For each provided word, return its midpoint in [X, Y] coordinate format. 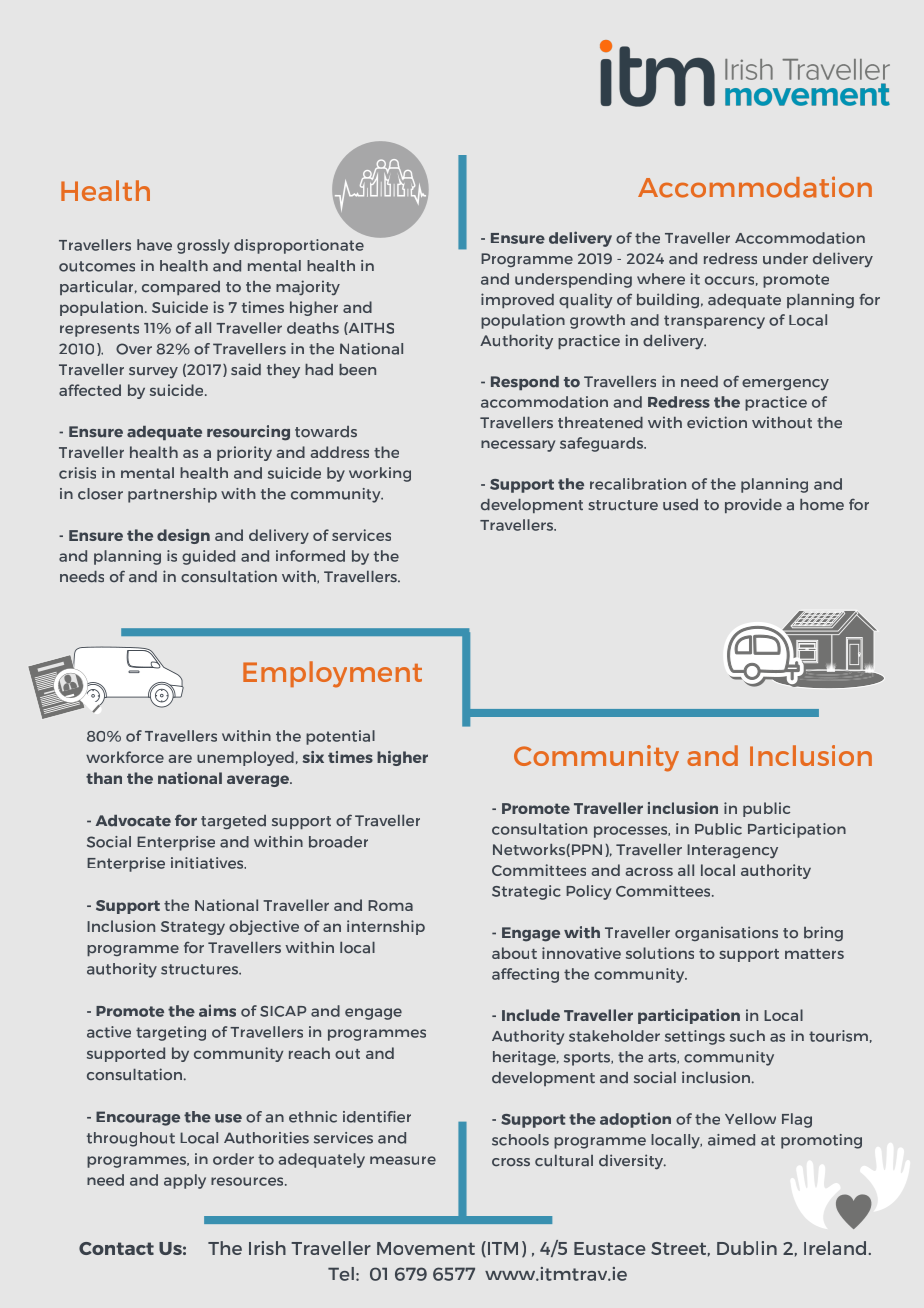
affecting [525, 975]
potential [340, 737]
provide [753, 505]
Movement [426, 1248]
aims [217, 1010]
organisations [726, 933]
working [380, 474]
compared [181, 288]
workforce [125, 757]
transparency [714, 322]
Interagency [732, 851]
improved [517, 300]
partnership [172, 495]
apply [185, 1181]
